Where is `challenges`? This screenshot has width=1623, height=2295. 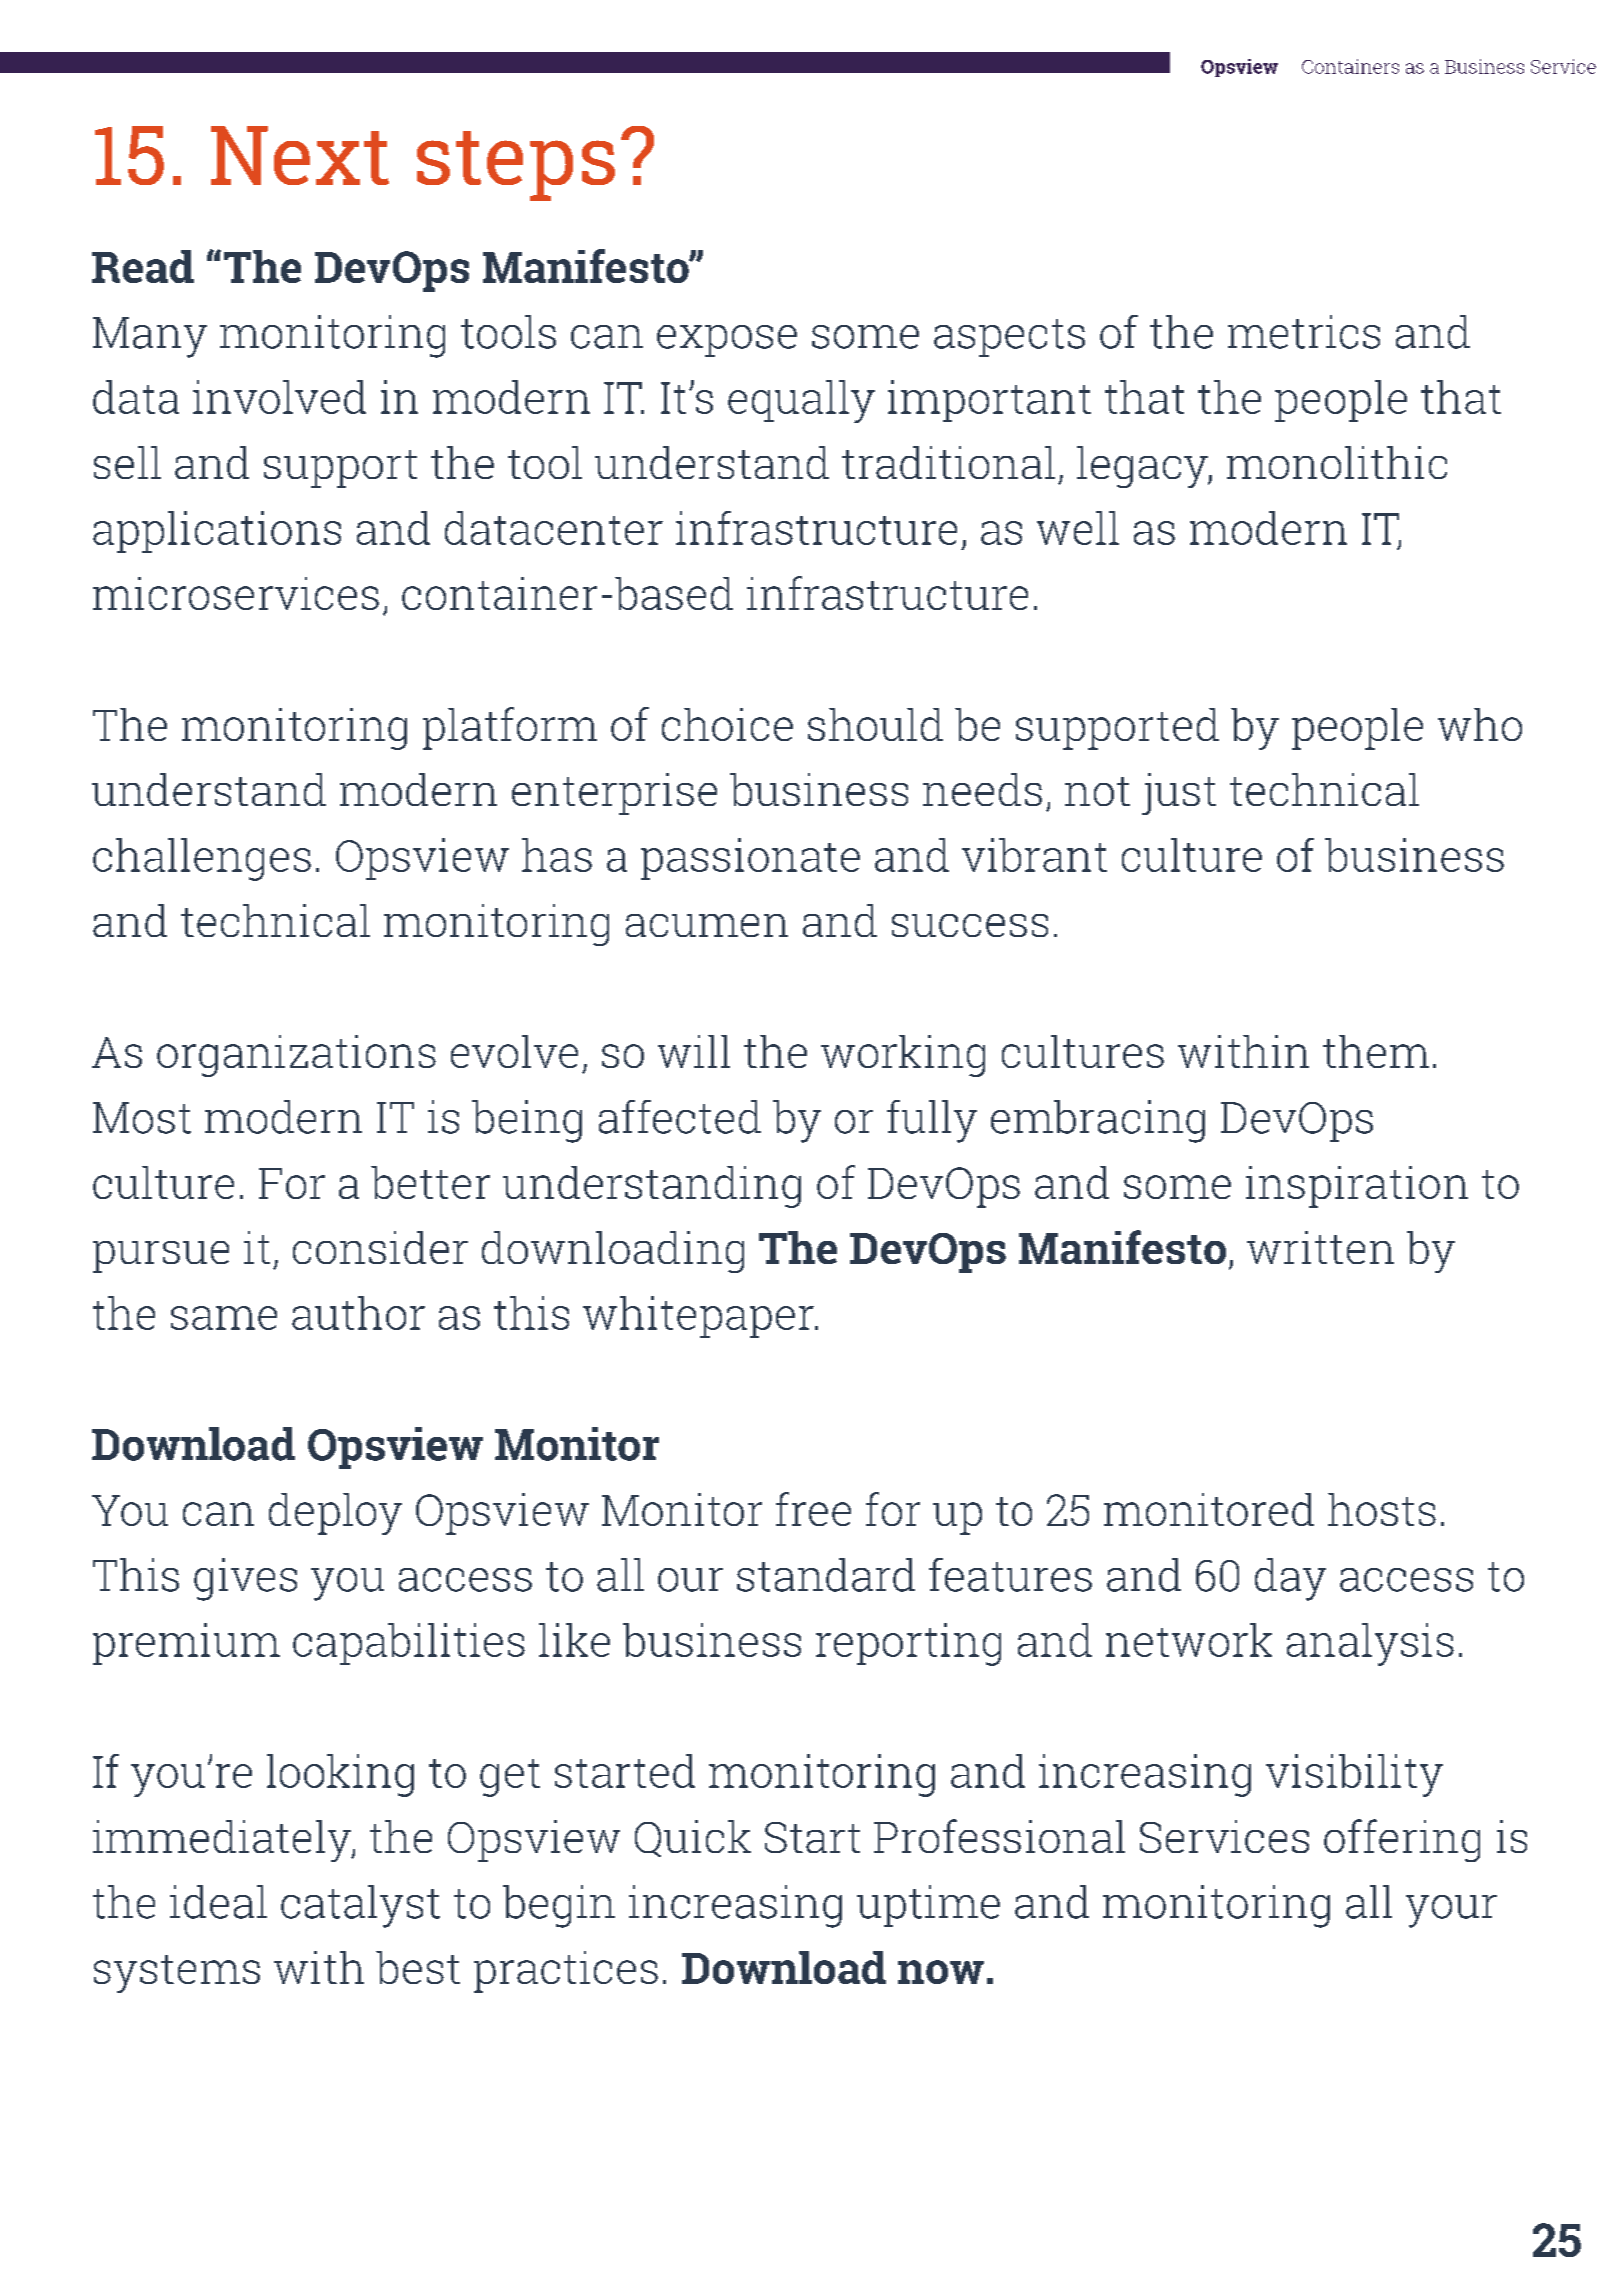
challenges is located at coordinates (202, 859).
